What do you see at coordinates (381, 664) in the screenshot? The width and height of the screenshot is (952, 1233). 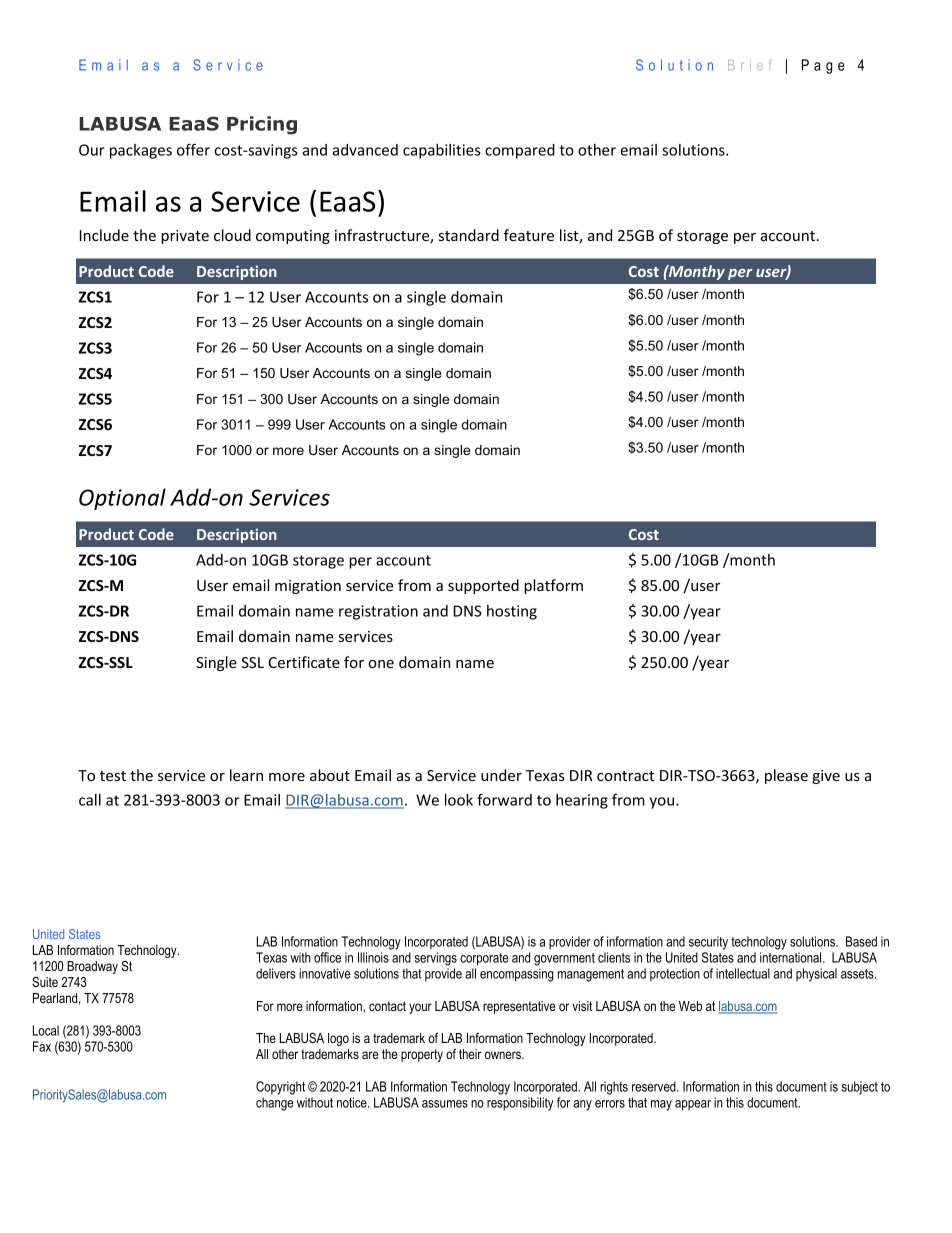 I see `one` at bounding box center [381, 664].
